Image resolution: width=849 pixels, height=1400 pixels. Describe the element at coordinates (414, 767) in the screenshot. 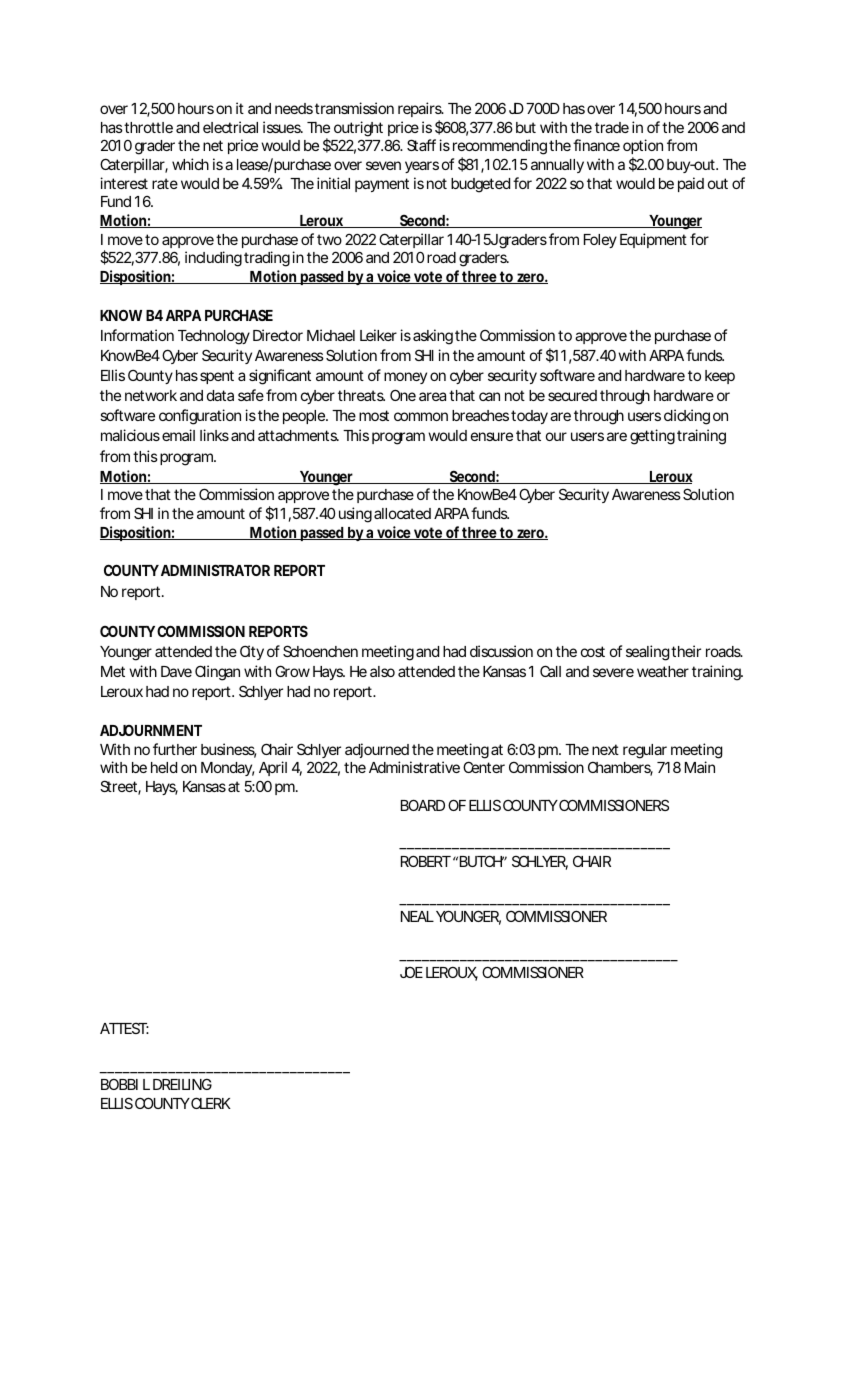

I see `Administrative` at that location.
